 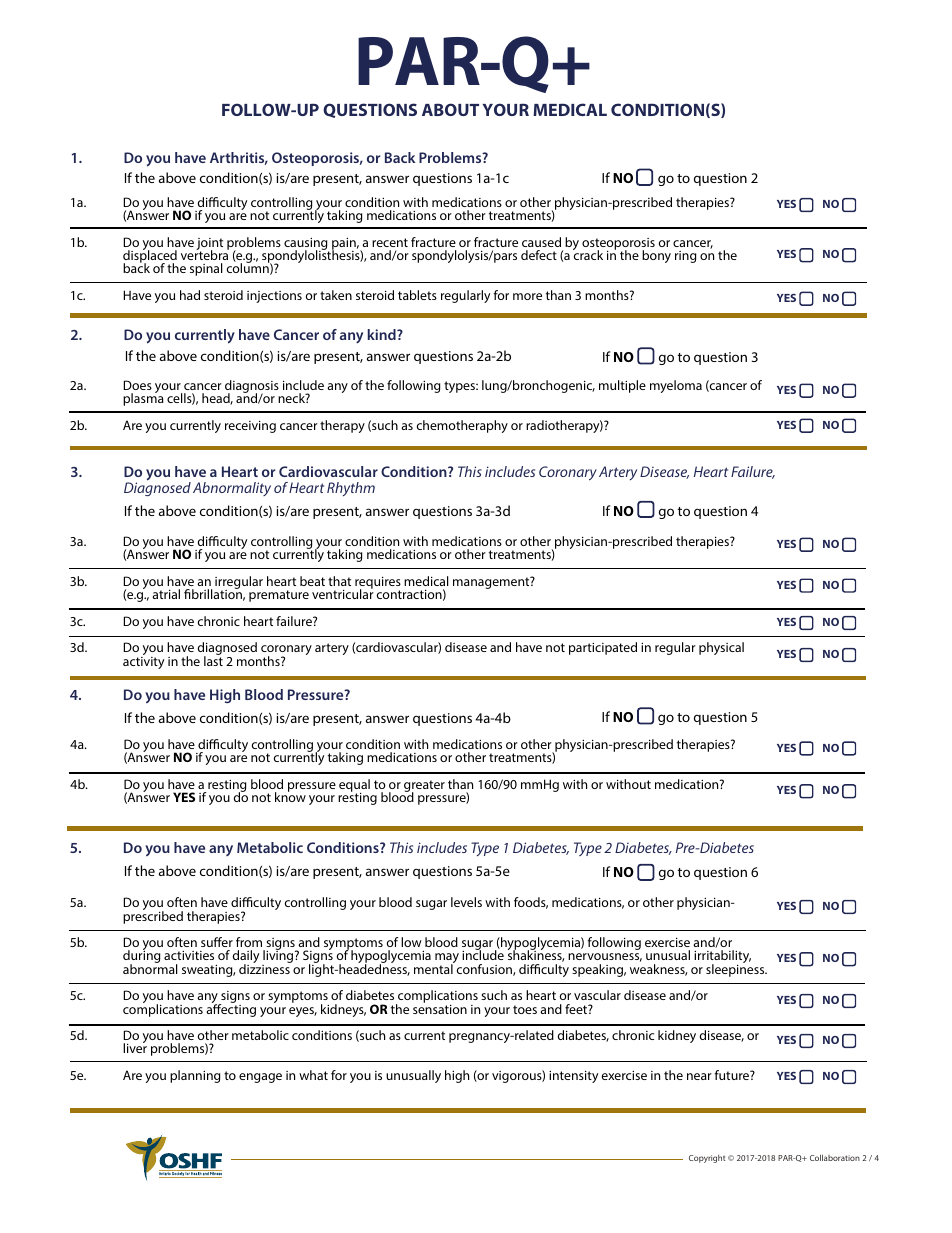 What do you see at coordinates (351, 489) in the document?
I see `Rhythm` at bounding box center [351, 489].
